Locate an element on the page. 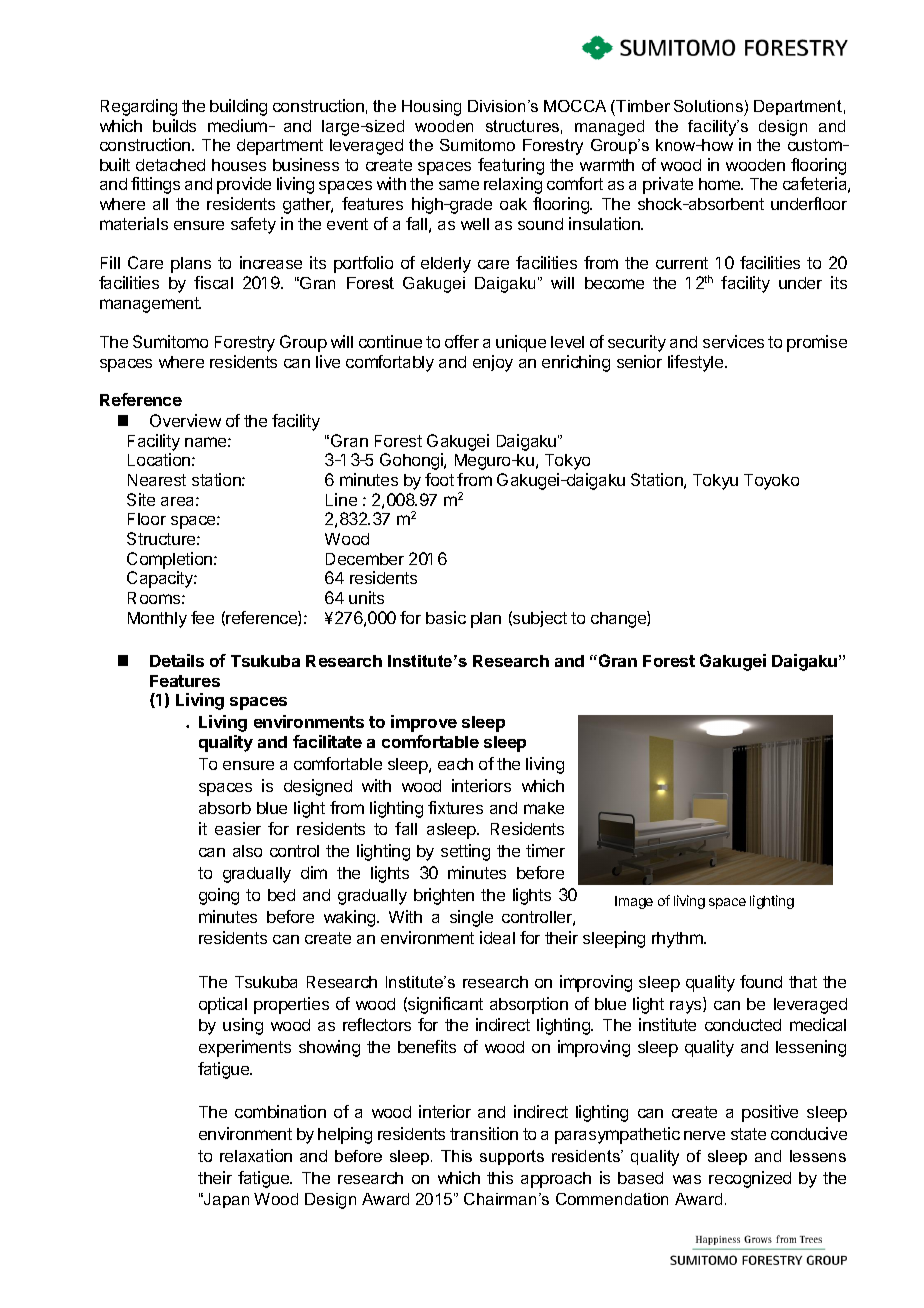 The image size is (924, 1308). Image is located at coordinates (634, 902).
